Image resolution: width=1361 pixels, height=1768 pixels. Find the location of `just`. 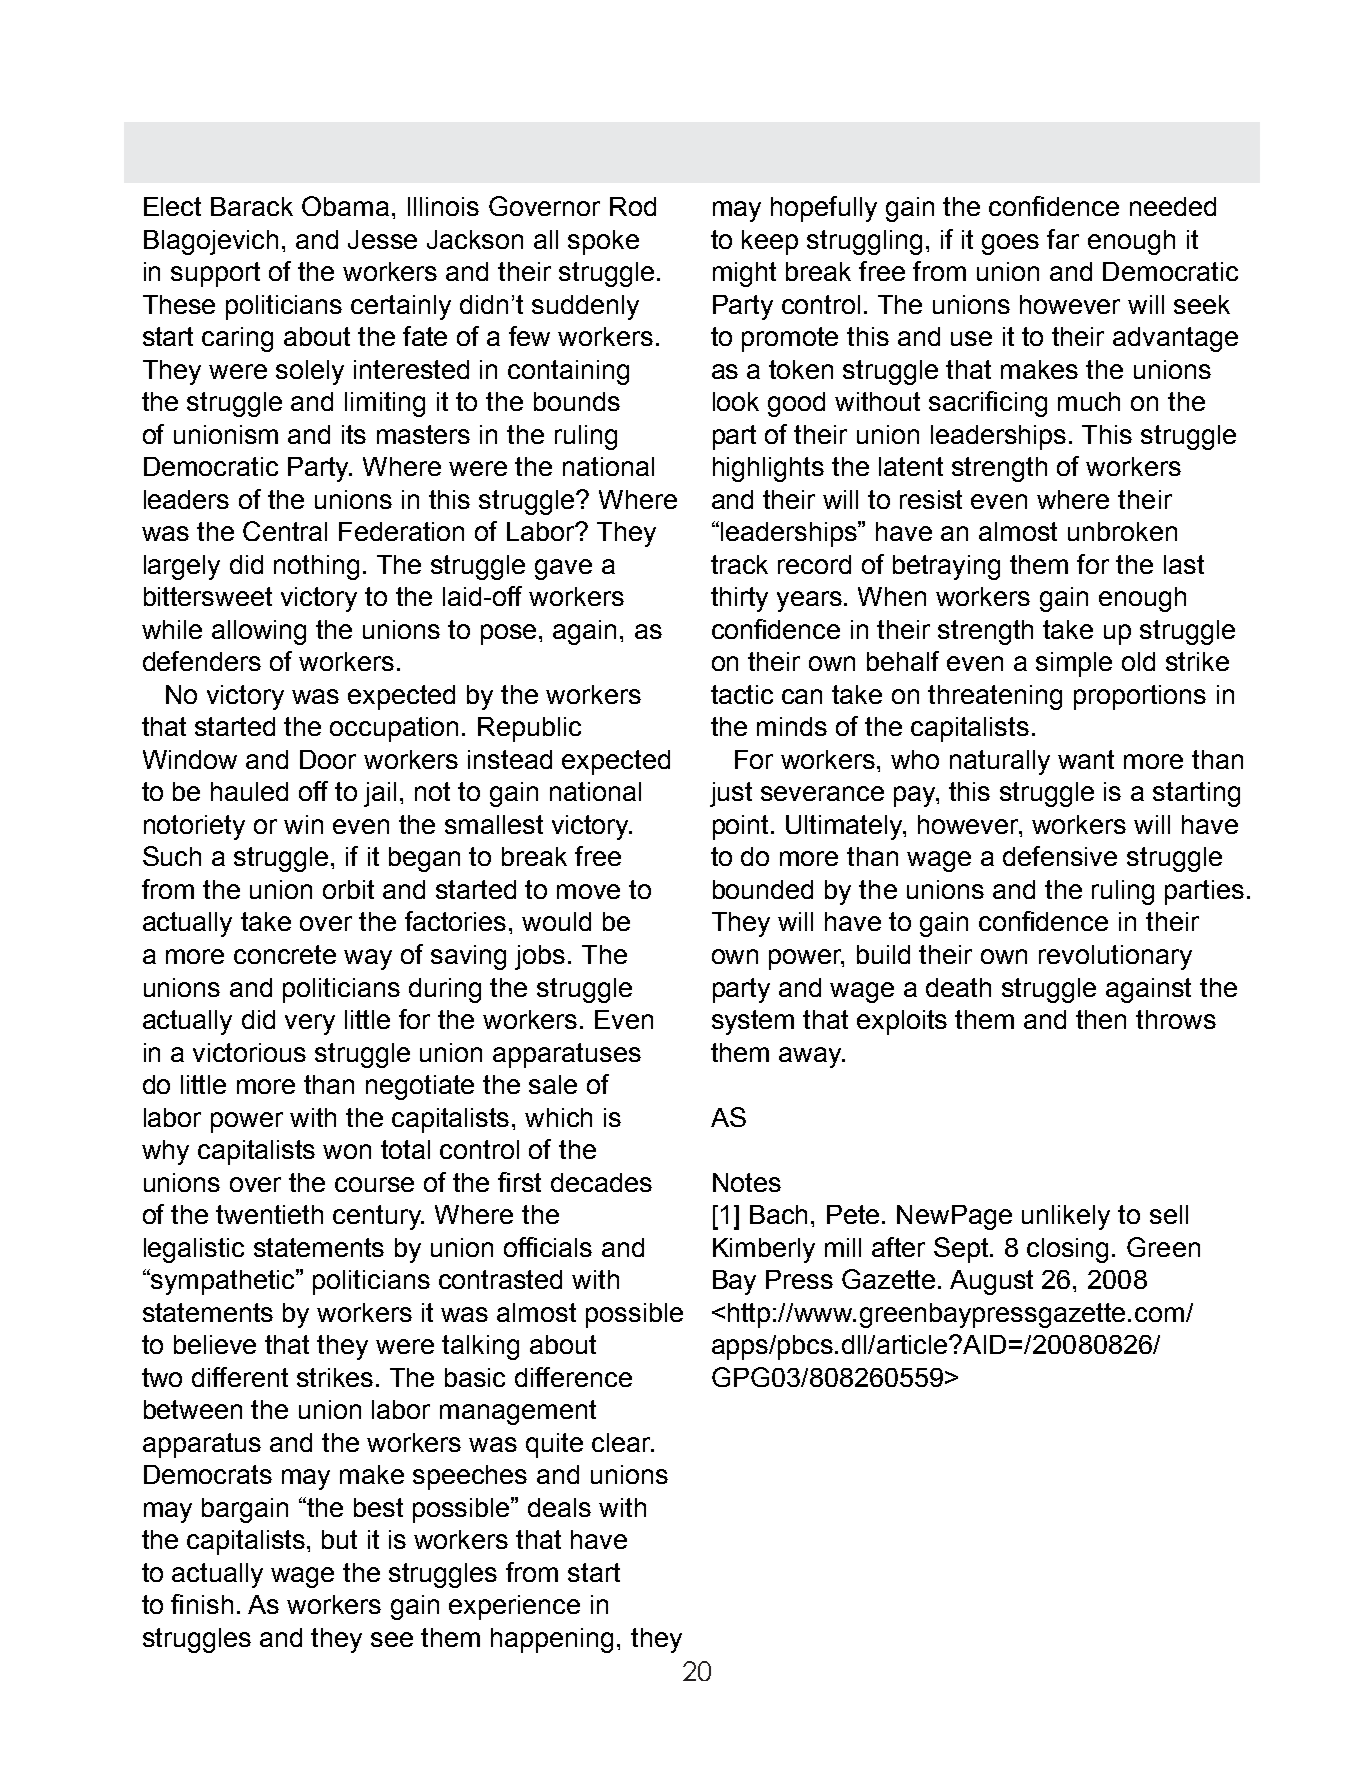

just is located at coordinates (731, 794).
